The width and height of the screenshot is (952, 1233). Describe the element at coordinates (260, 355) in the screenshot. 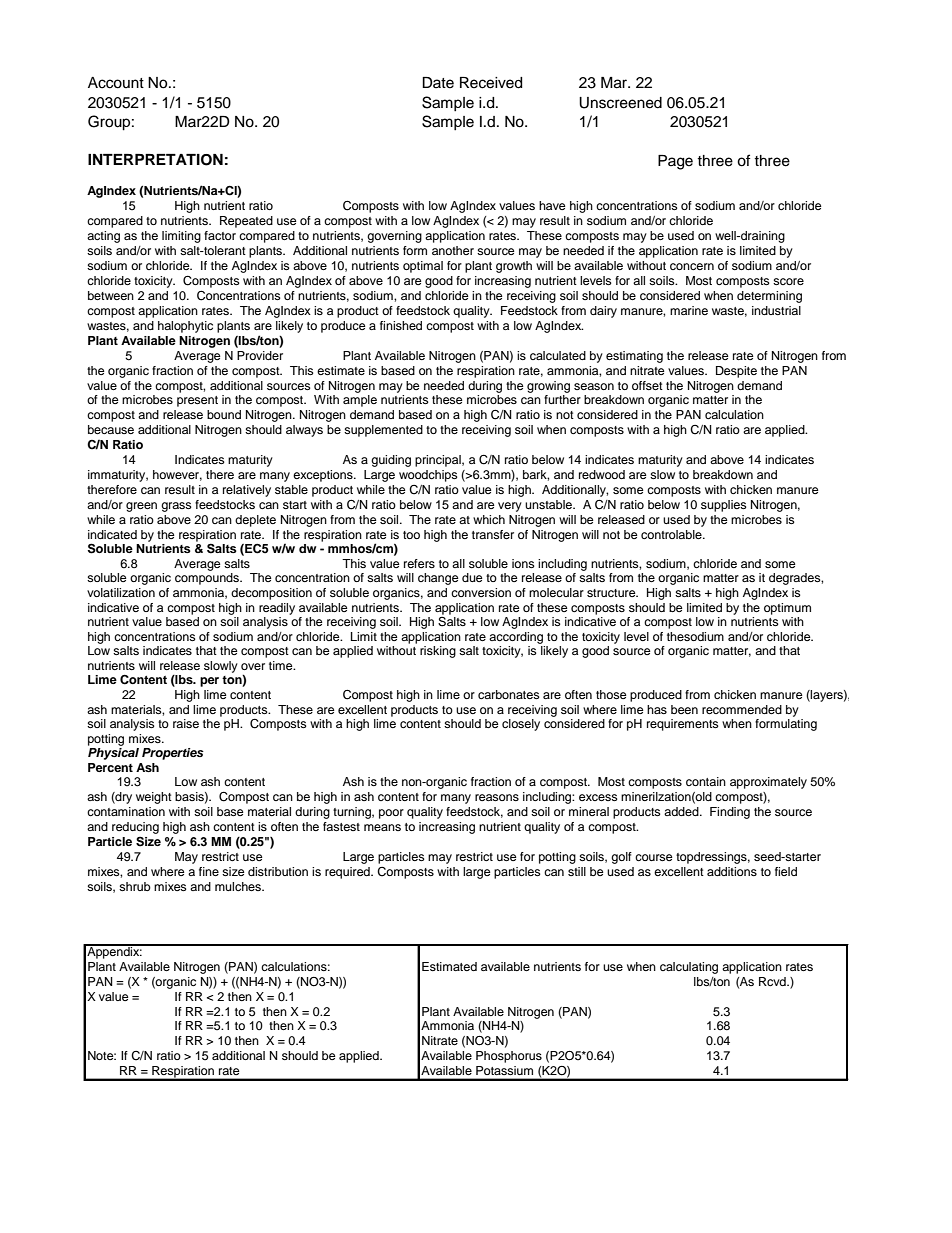

I see `Provider` at that location.
